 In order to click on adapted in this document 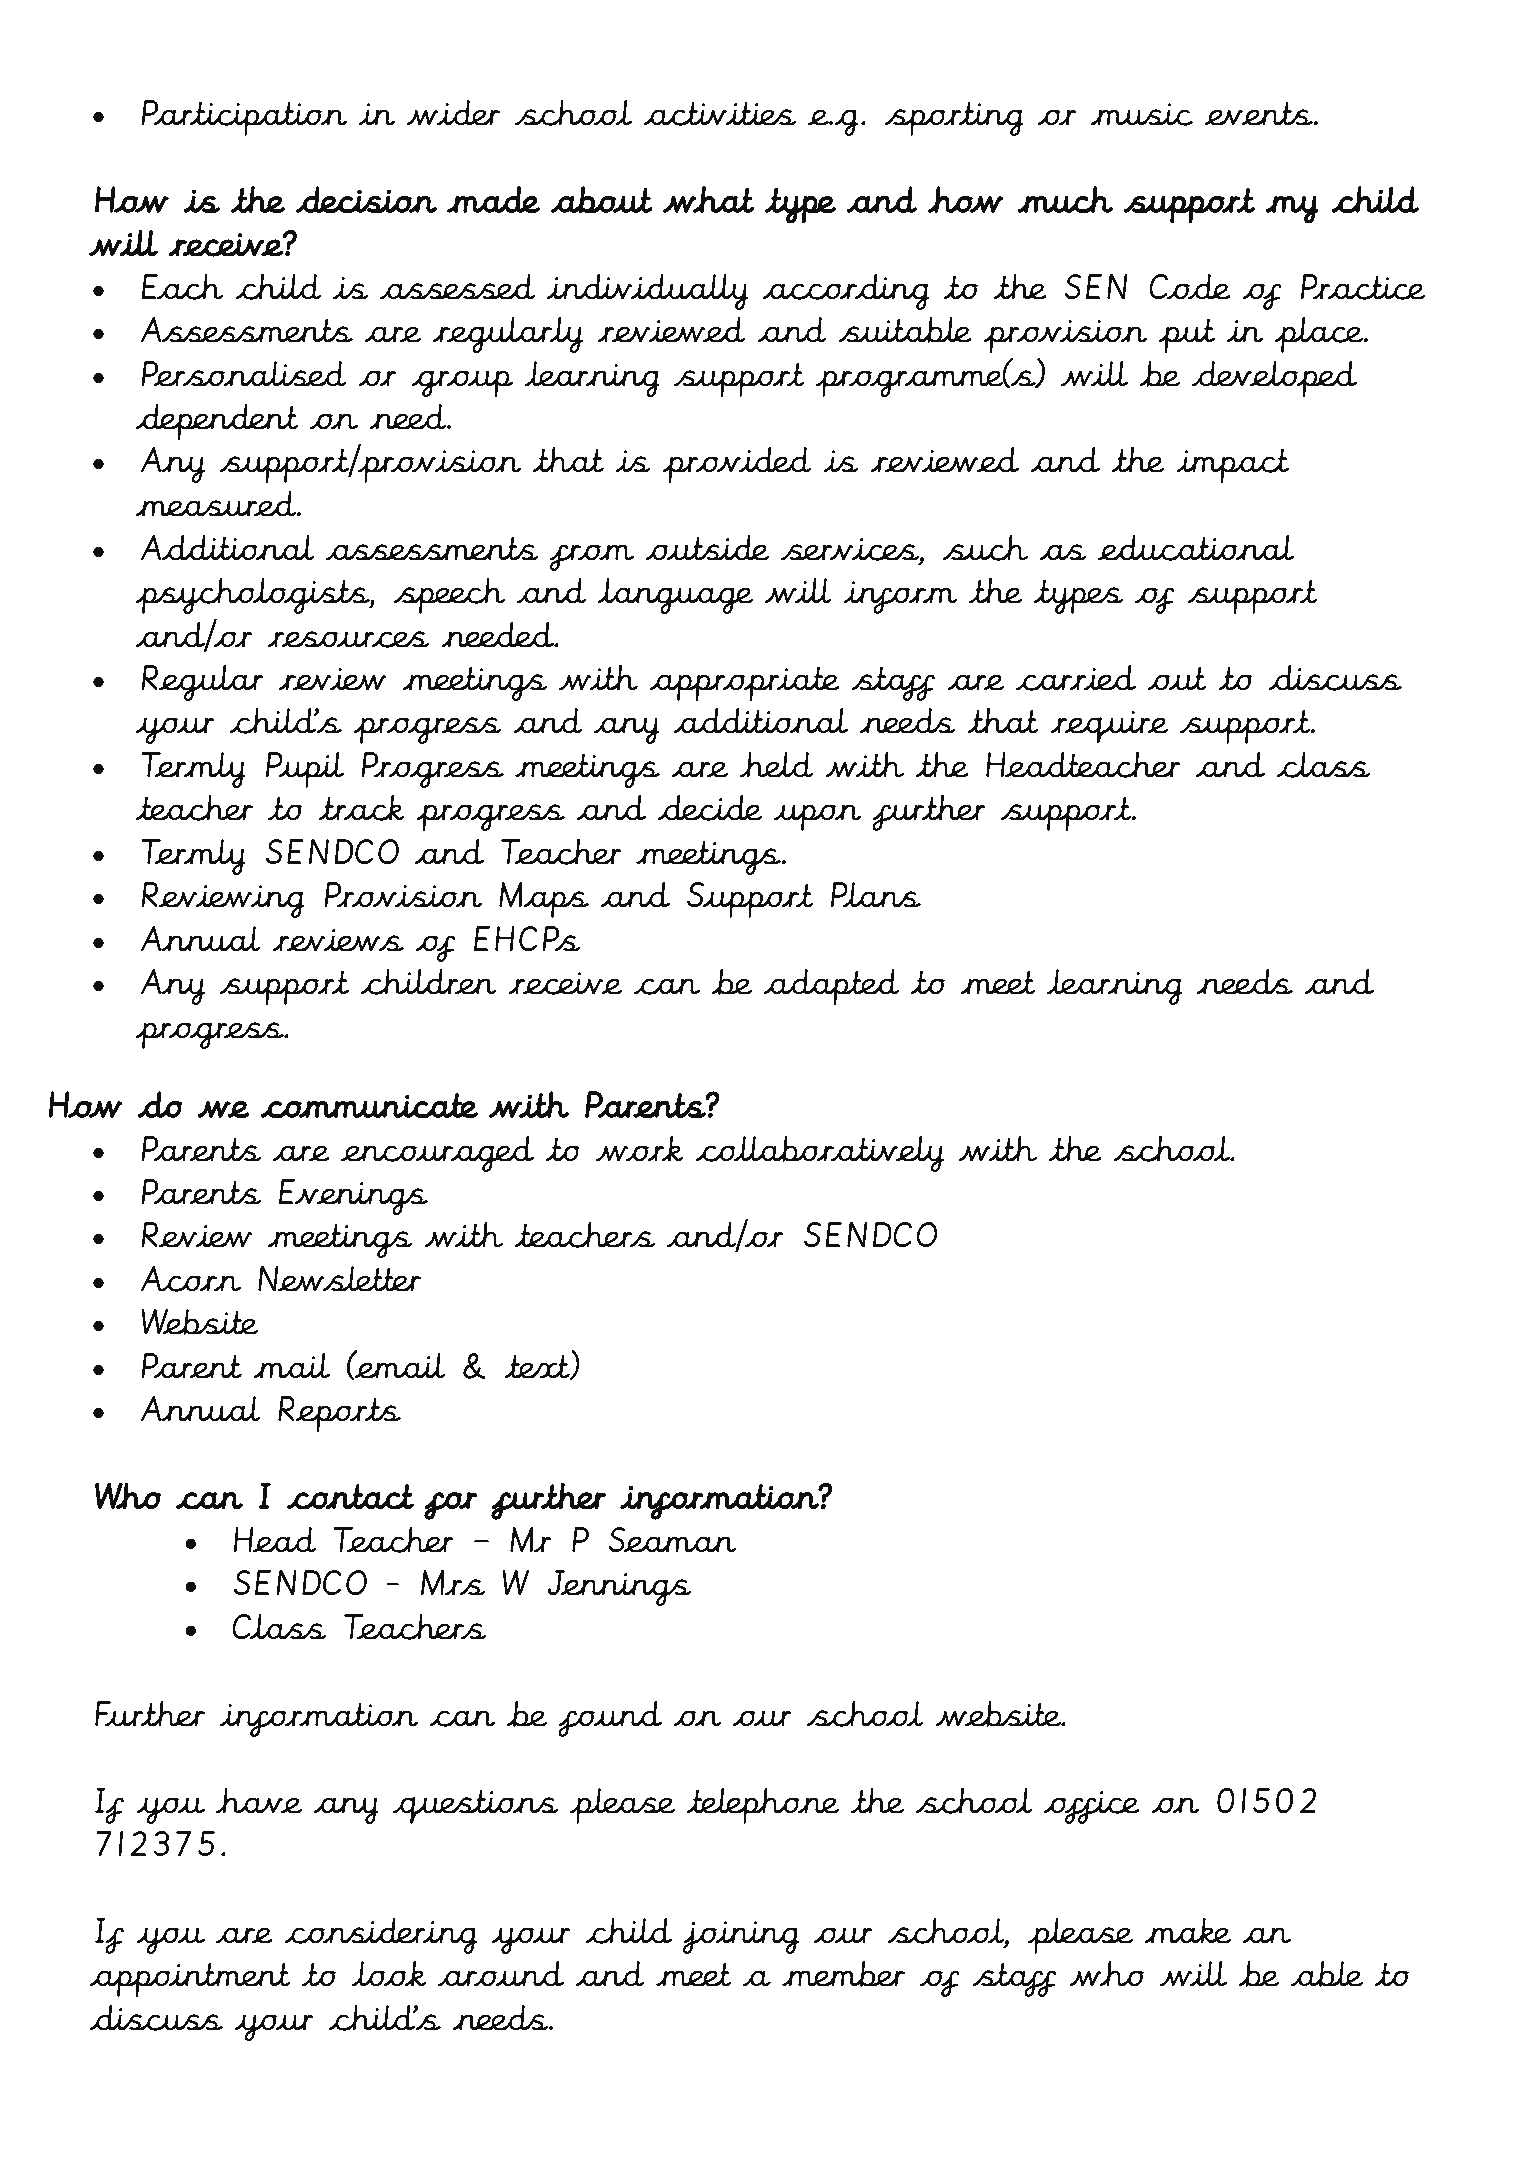, I will do `click(831, 987)`.
